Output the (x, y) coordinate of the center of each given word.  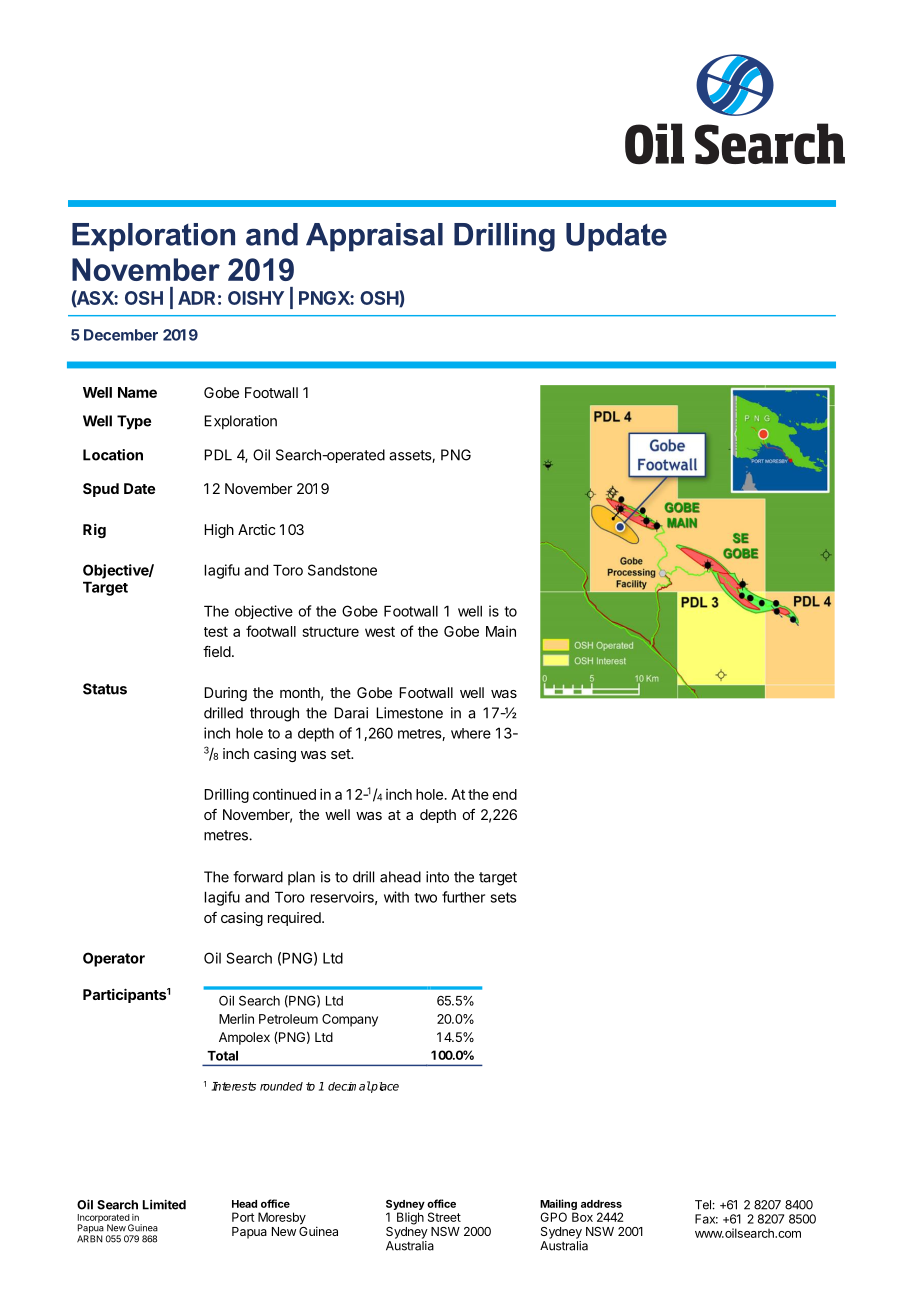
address (601, 1204)
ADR (196, 298)
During (225, 694)
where (471, 733)
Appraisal (374, 237)
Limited (164, 1204)
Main (501, 631)
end (504, 794)
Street (444, 1217)
